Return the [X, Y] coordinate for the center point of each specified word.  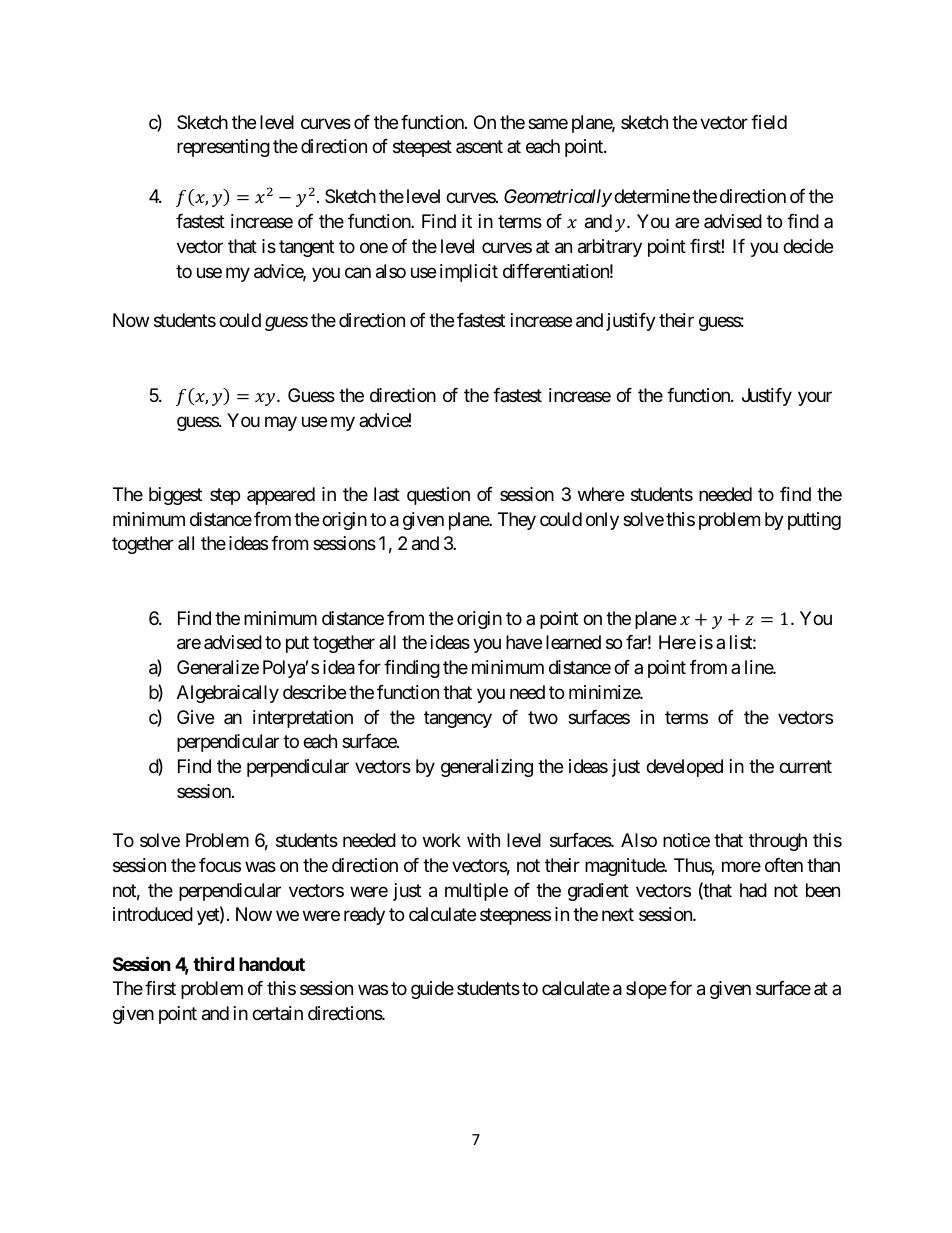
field [769, 122]
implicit [469, 273]
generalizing [487, 768]
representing [223, 148]
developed [684, 768]
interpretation [303, 719]
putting [814, 521]
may [281, 423]
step [225, 496]
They [517, 521]
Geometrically [558, 198]
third [213, 963]
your [815, 398]
